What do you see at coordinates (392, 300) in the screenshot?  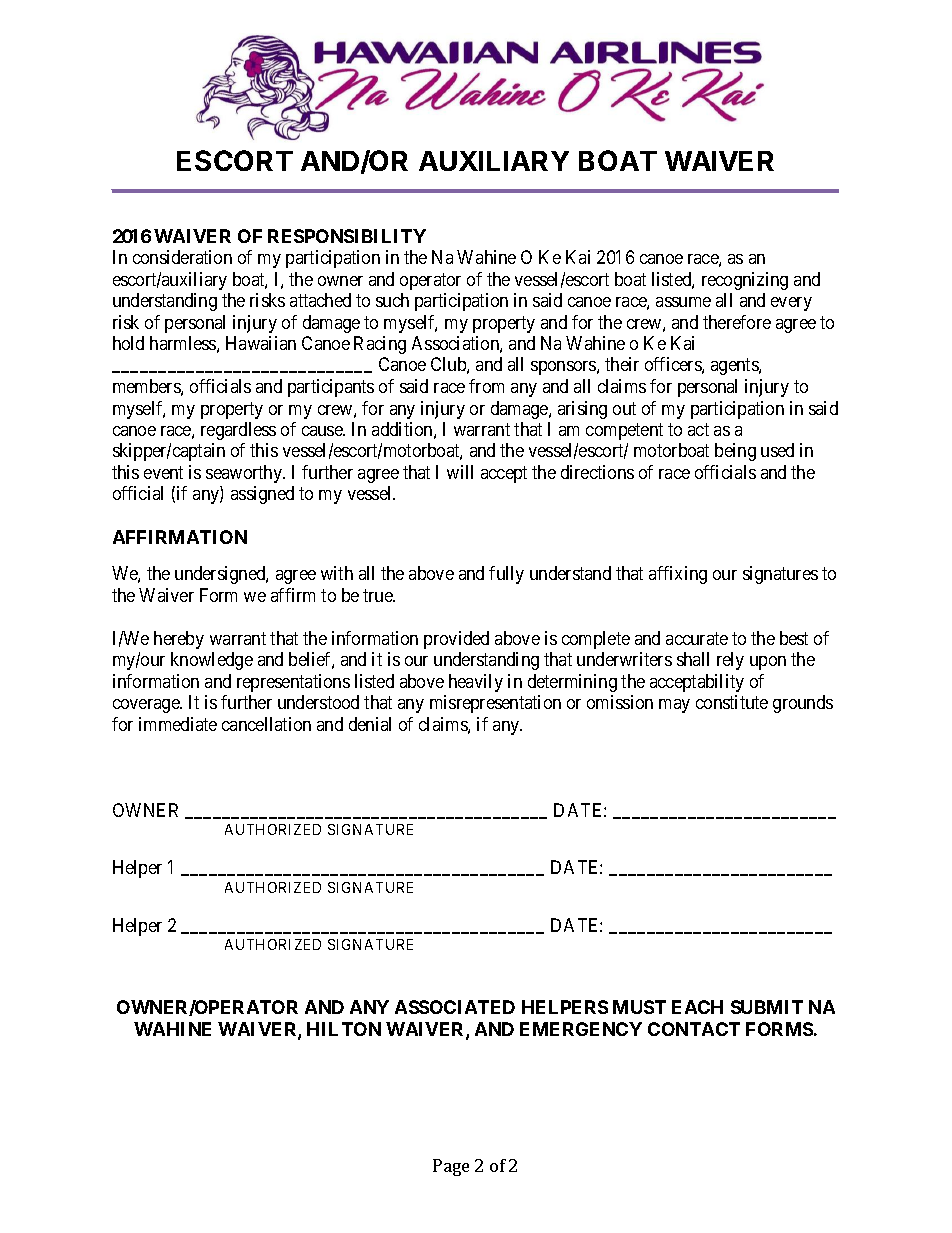 I see `such` at bounding box center [392, 300].
